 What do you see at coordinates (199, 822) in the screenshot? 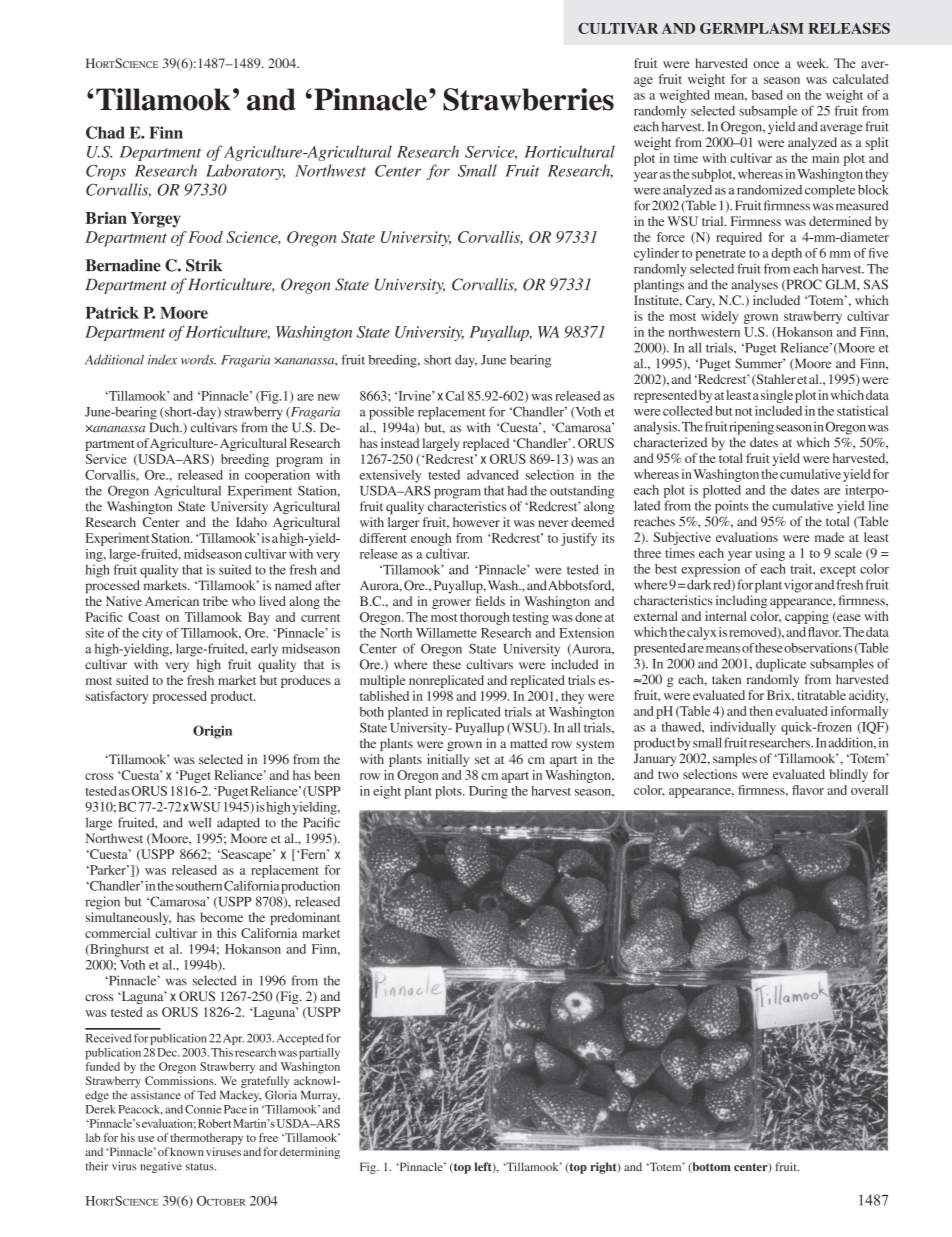
I see `well` at bounding box center [199, 822].
